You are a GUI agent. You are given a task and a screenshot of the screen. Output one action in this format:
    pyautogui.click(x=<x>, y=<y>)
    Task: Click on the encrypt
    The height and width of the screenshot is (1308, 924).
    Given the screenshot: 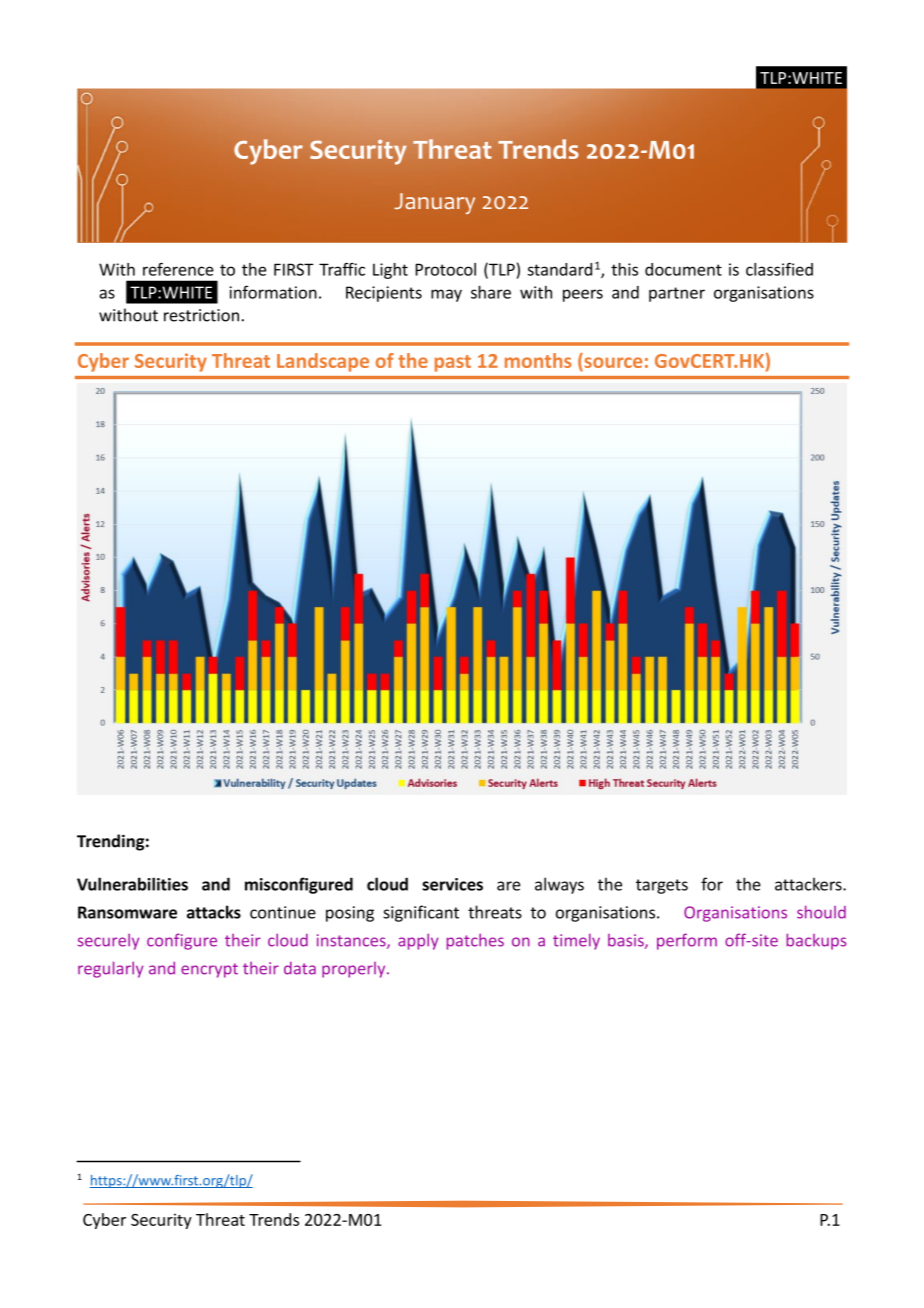 What is the action you would take?
    pyautogui.click(x=209, y=970)
